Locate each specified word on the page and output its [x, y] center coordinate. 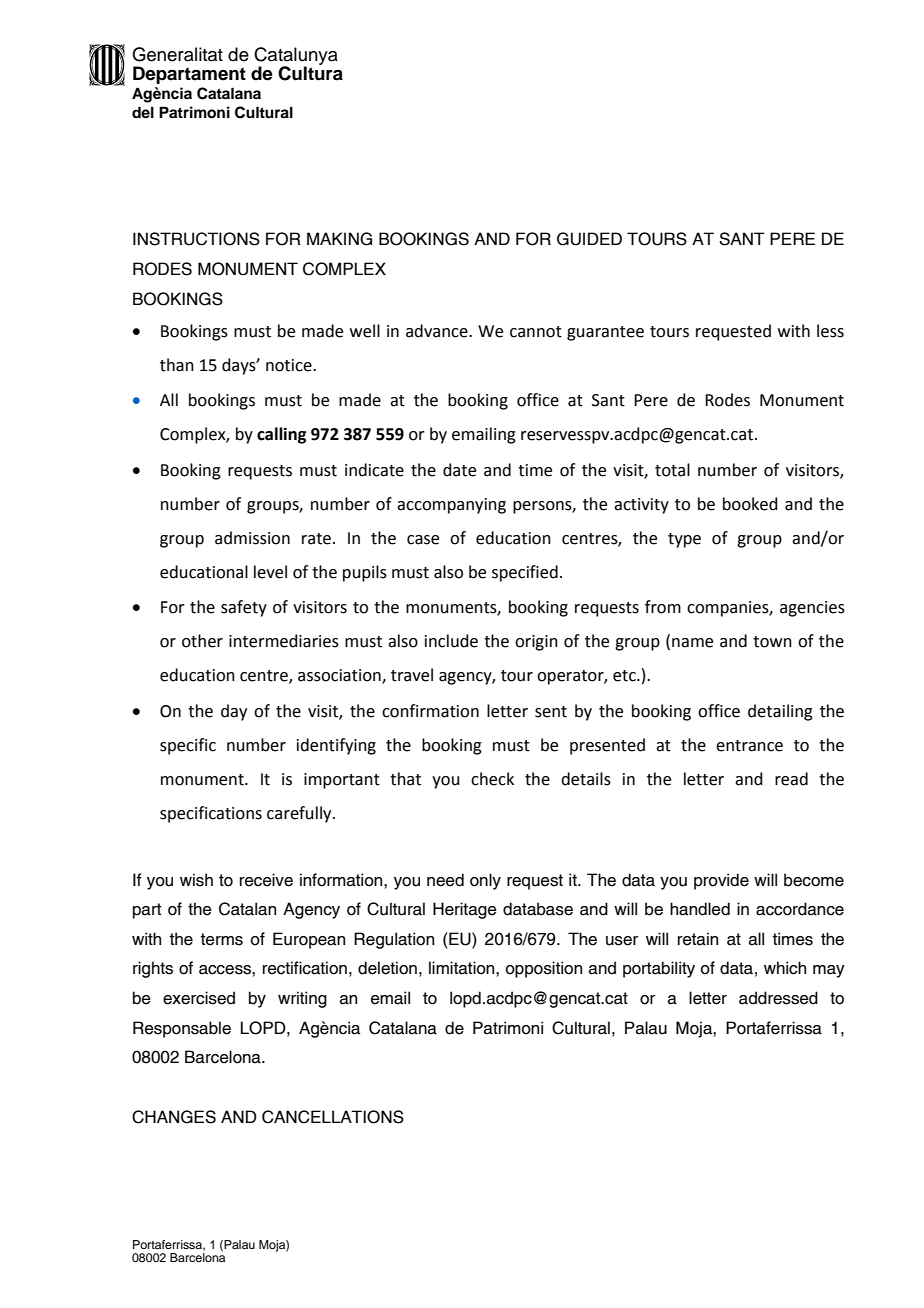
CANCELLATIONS [333, 1117]
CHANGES [174, 1117]
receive [266, 880]
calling [281, 435]
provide [721, 881]
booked [750, 504]
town [772, 642]
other [202, 641]
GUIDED [589, 239]
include [451, 641]
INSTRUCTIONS [196, 239]
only [485, 881]
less [830, 331]
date [459, 470]
